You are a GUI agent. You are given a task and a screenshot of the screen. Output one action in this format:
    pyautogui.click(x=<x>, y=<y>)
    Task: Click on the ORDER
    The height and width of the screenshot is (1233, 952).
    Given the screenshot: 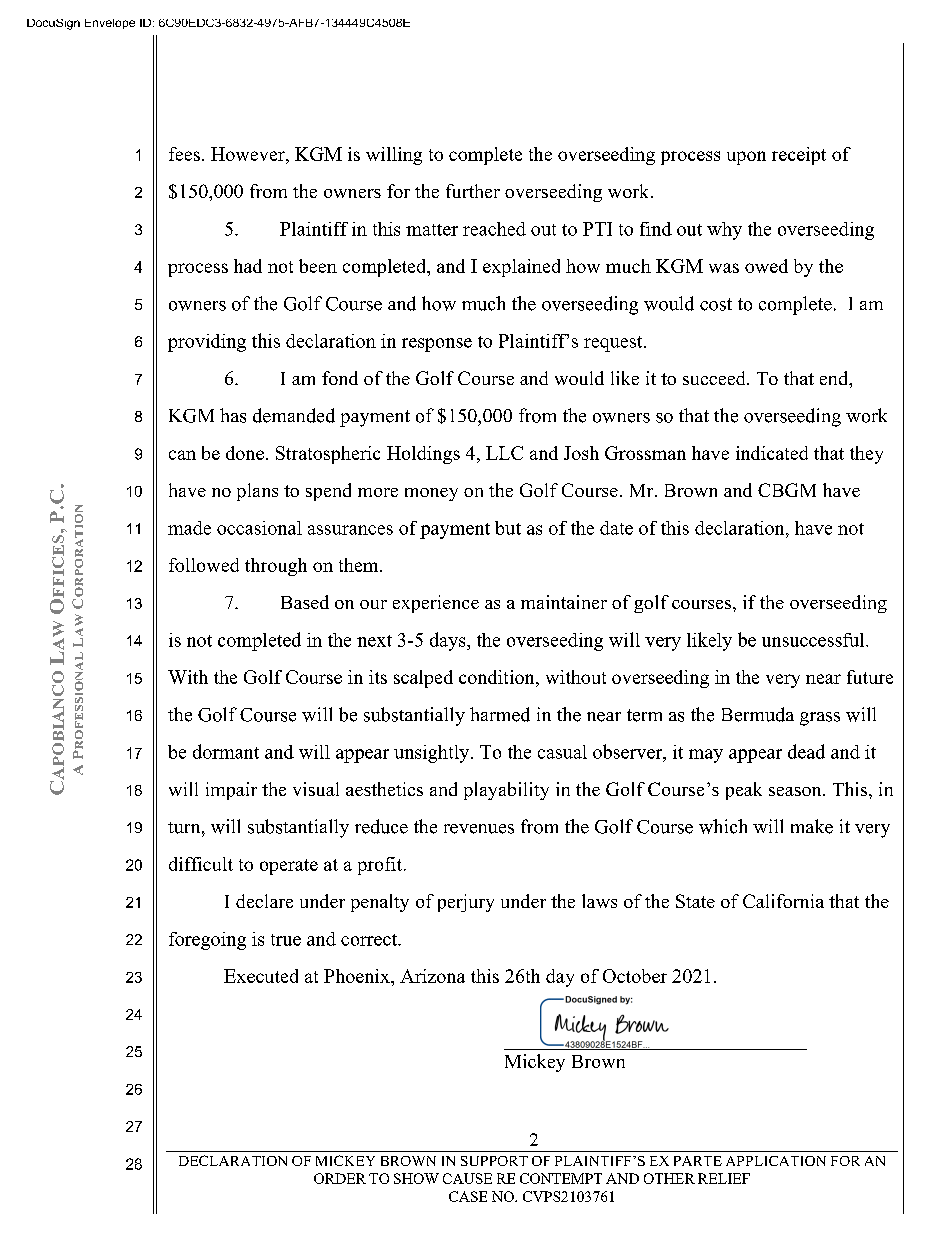 What is the action you would take?
    pyautogui.click(x=340, y=1178)
